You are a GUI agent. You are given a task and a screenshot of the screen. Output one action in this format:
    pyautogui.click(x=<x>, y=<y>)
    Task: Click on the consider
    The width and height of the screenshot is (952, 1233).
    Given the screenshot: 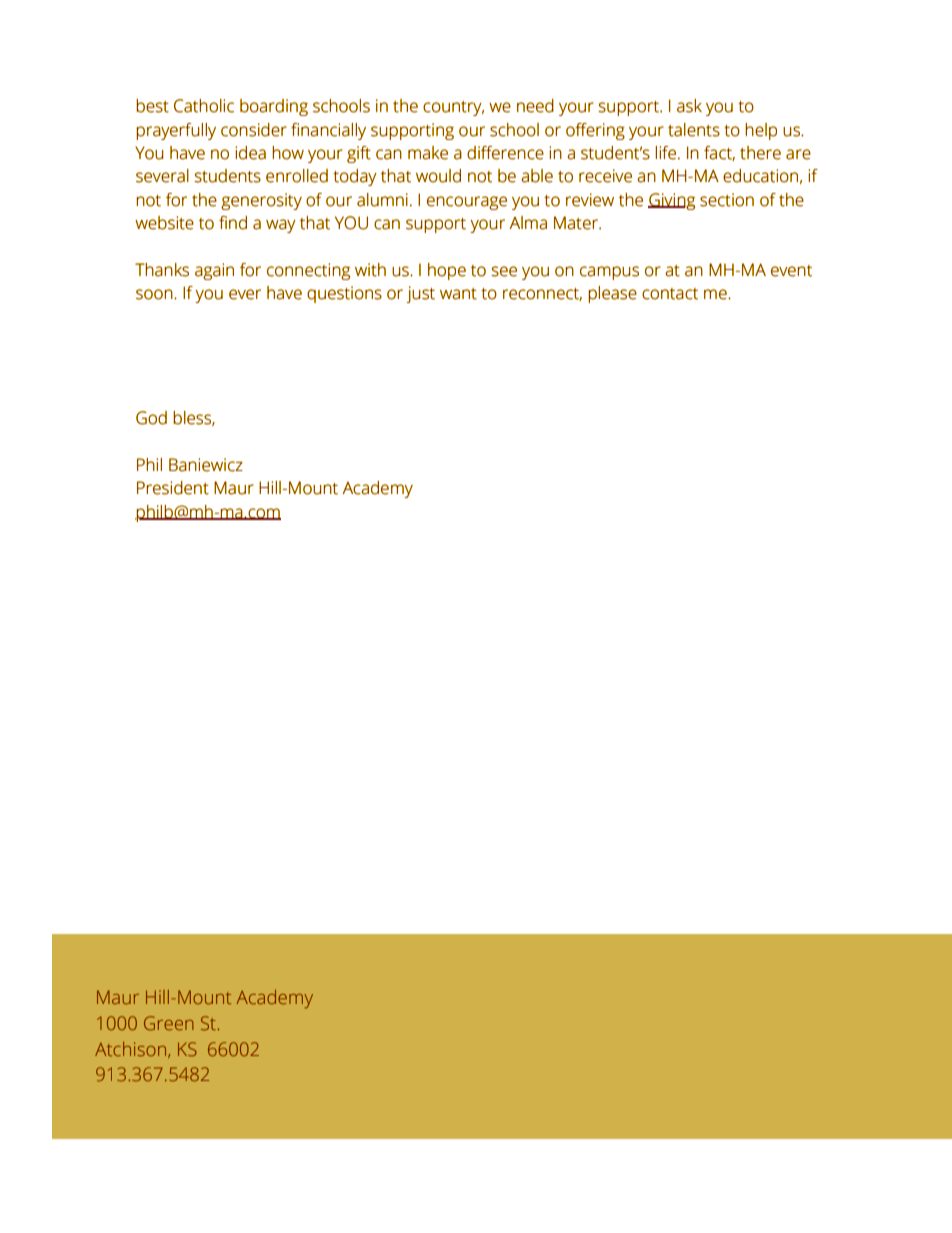 What is the action you would take?
    pyautogui.click(x=254, y=130)
